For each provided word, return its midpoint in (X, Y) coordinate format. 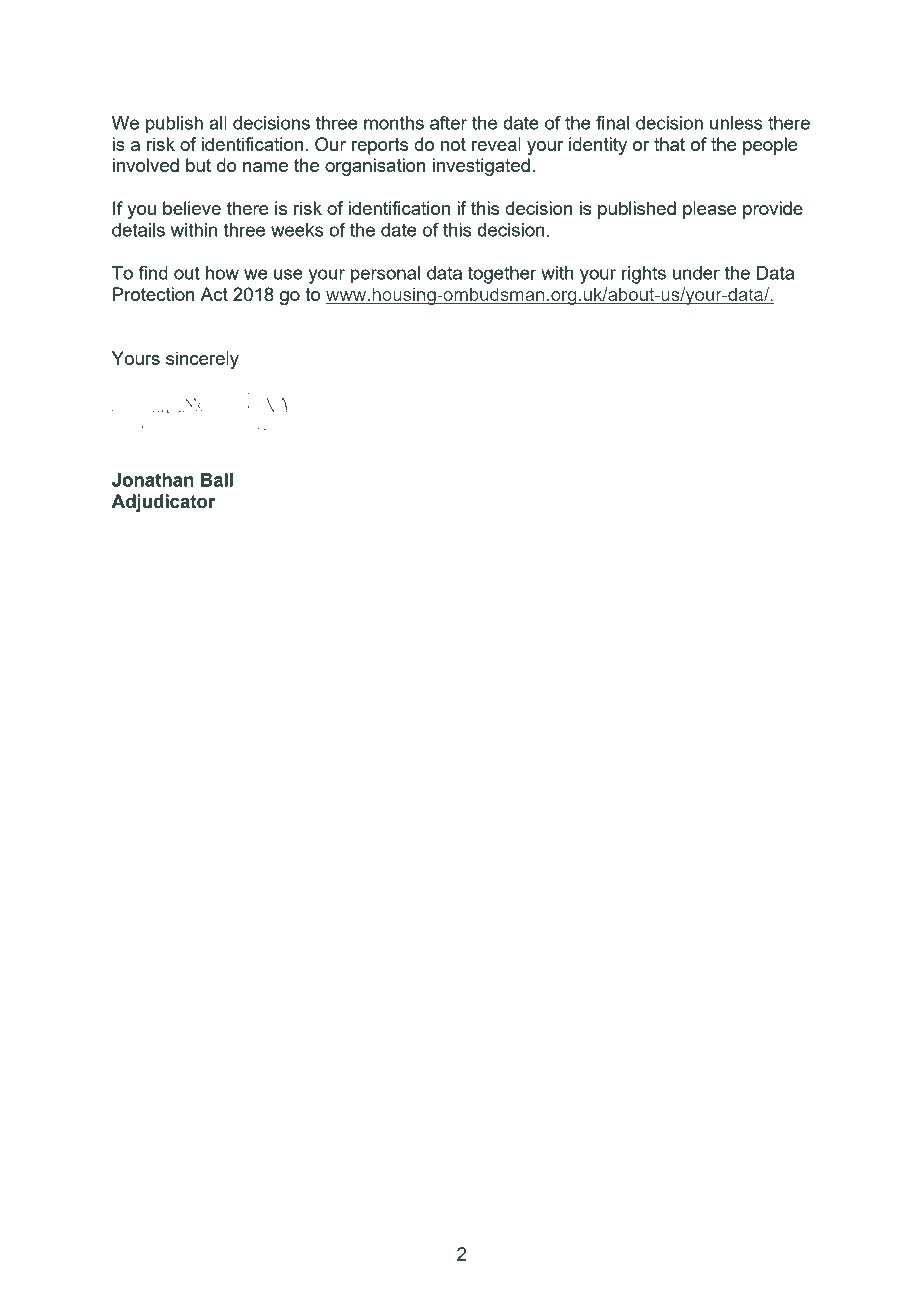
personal (385, 275)
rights (644, 275)
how (222, 273)
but (198, 165)
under (696, 273)
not (453, 144)
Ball (217, 480)
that (669, 144)
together (502, 275)
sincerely (202, 360)
